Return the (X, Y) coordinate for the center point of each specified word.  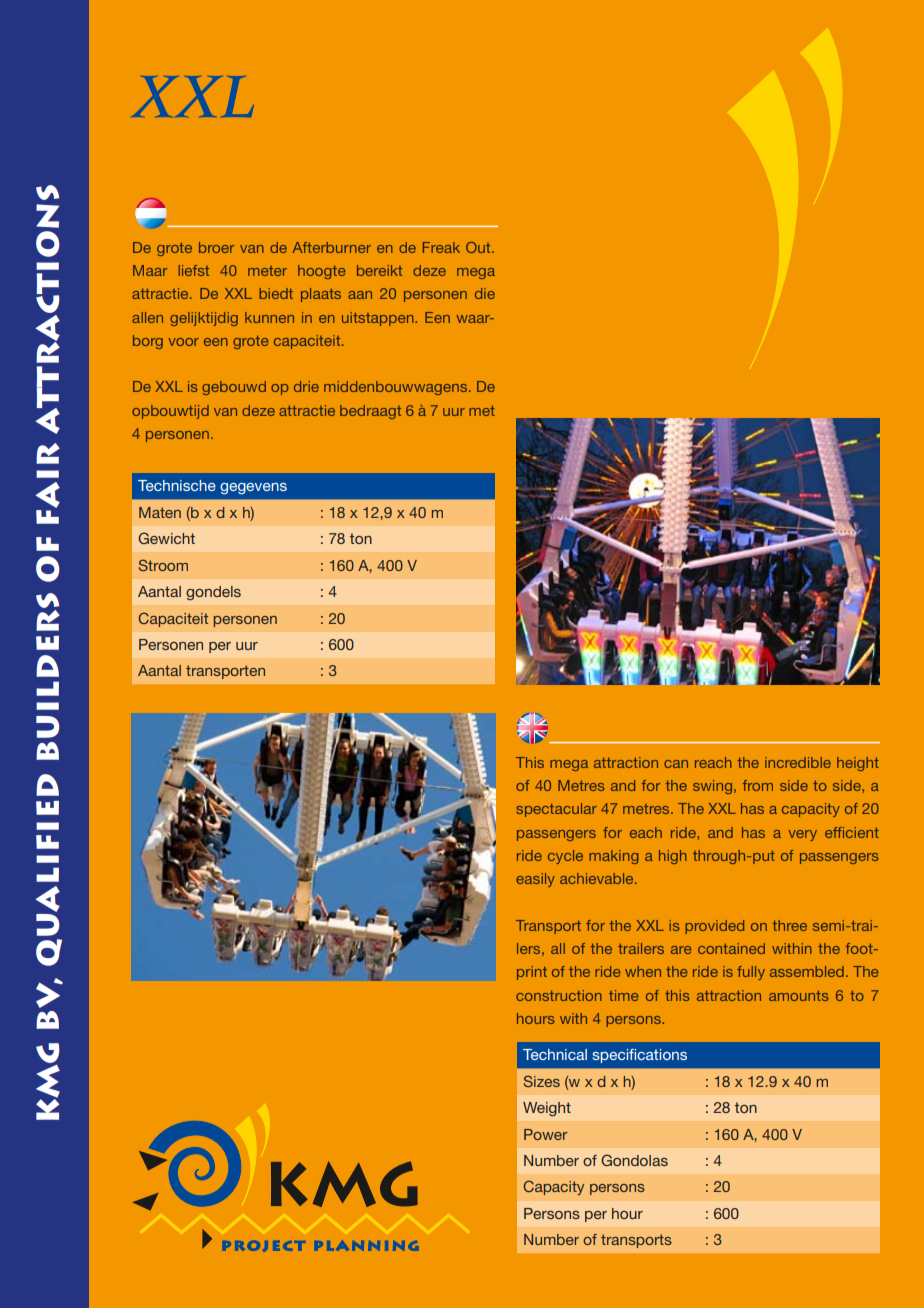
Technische (177, 485)
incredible (798, 762)
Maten (160, 512)
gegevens (253, 488)
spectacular (557, 810)
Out (479, 247)
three (790, 925)
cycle (565, 857)
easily (535, 880)
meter (267, 271)
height (858, 764)
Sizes (542, 1081)
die (485, 293)
